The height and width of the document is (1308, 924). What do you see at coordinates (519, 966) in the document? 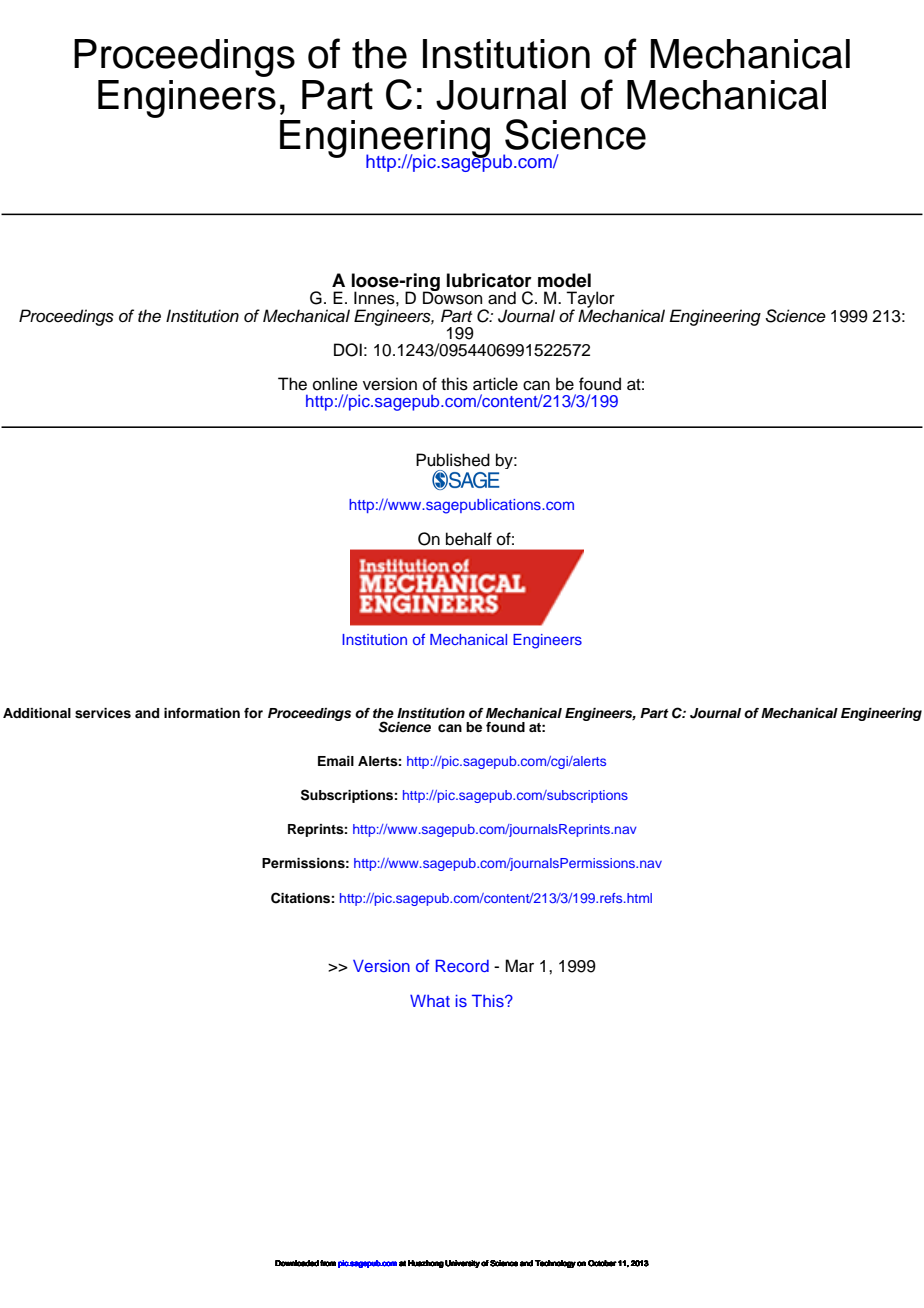
I see `Mar` at bounding box center [519, 966].
